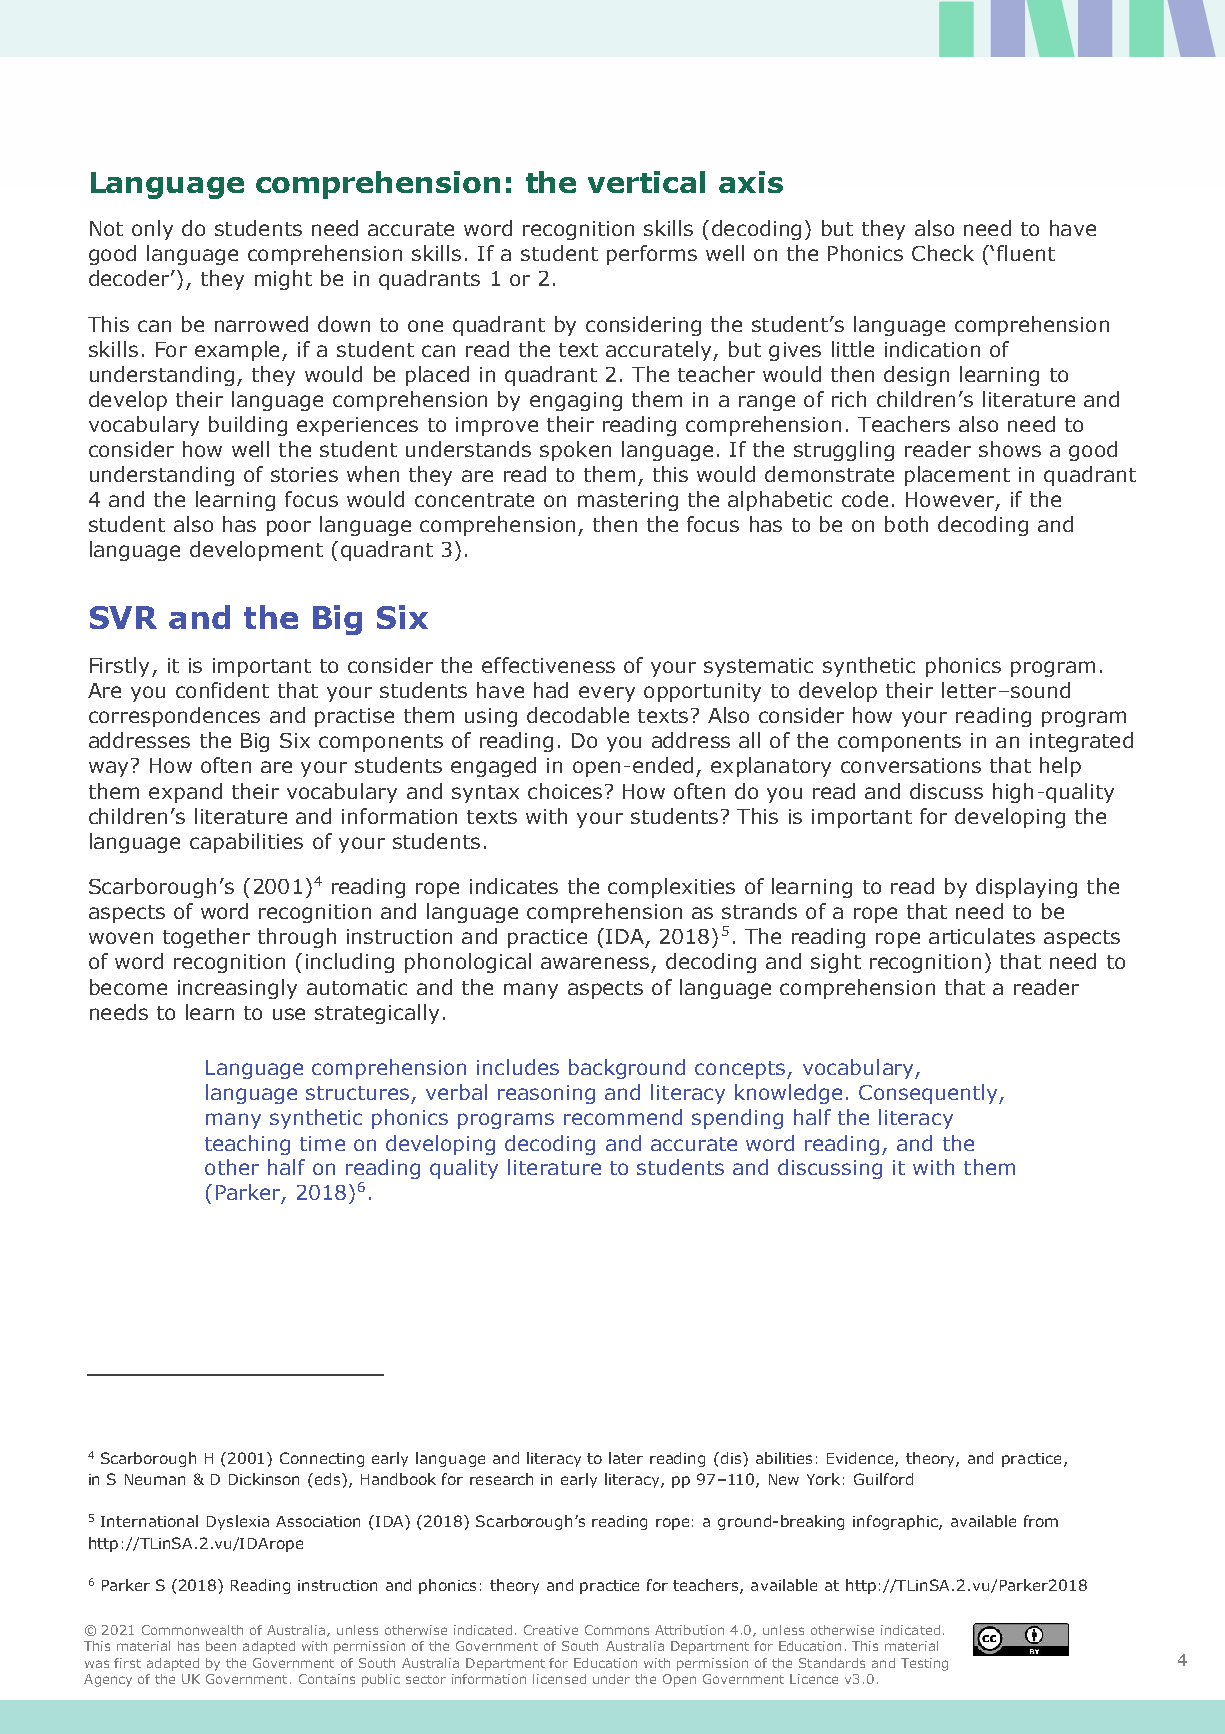 The width and height of the page is (1225, 1734). Describe the element at coordinates (595, 963) in the page. I see `awareness` at that location.
